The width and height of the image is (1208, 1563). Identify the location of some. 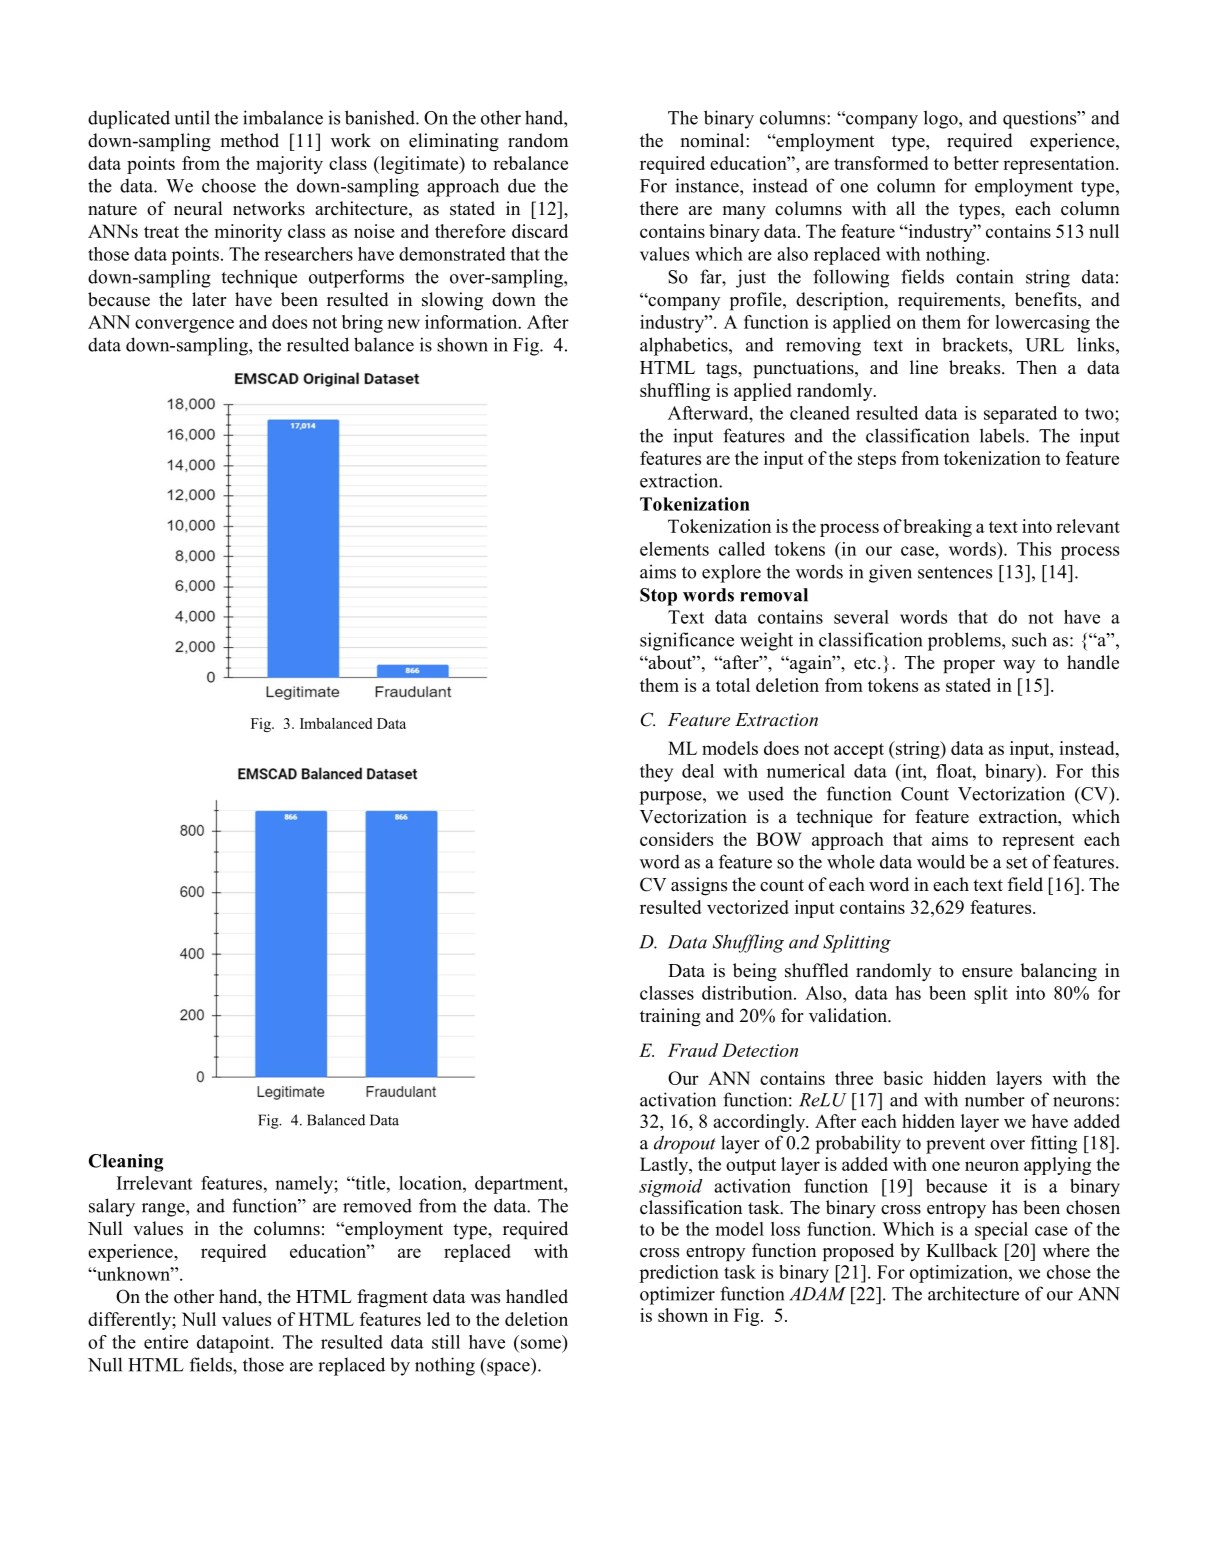
(541, 1344).
